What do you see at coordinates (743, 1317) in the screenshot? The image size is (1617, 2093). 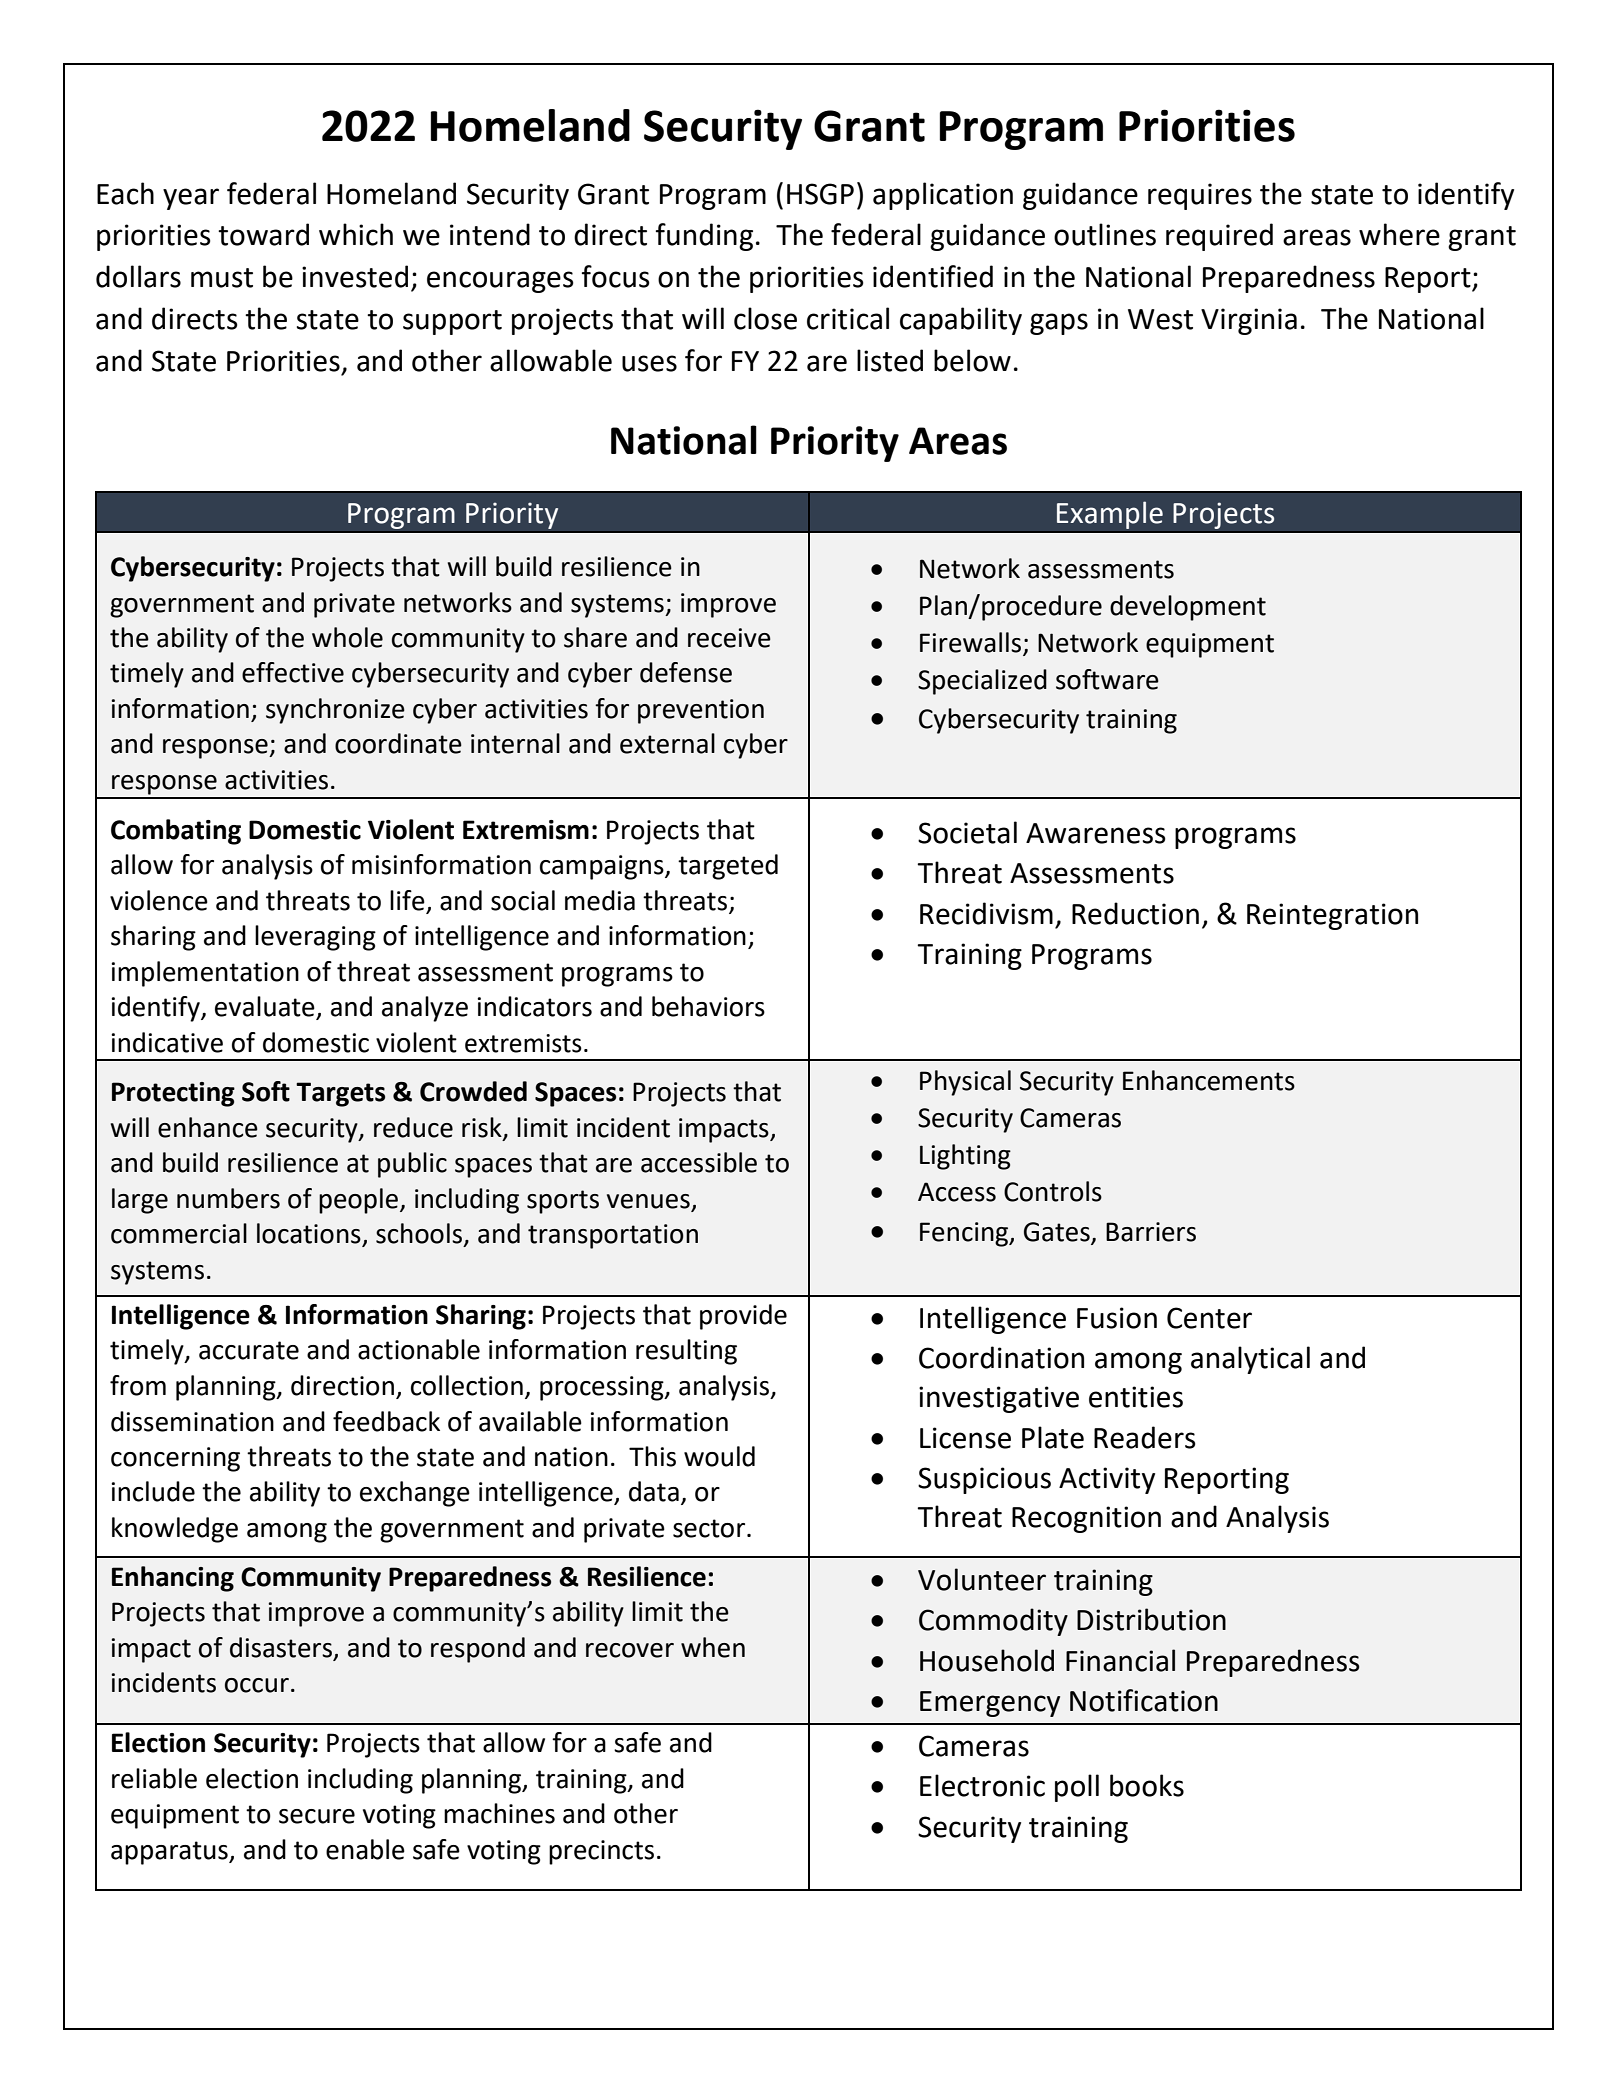 I see `provide` at bounding box center [743, 1317].
